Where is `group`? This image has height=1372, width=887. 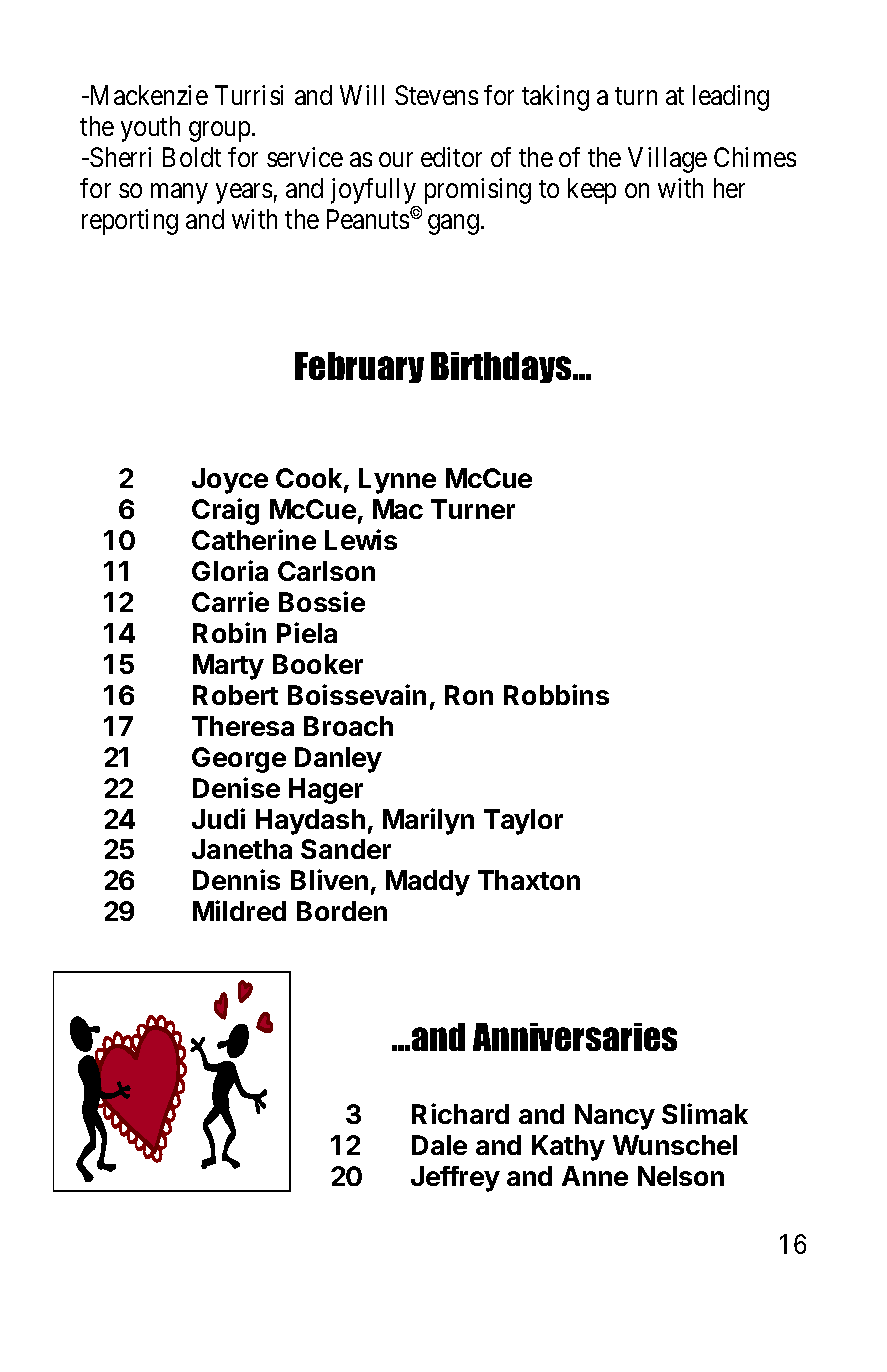 group is located at coordinates (219, 132).
